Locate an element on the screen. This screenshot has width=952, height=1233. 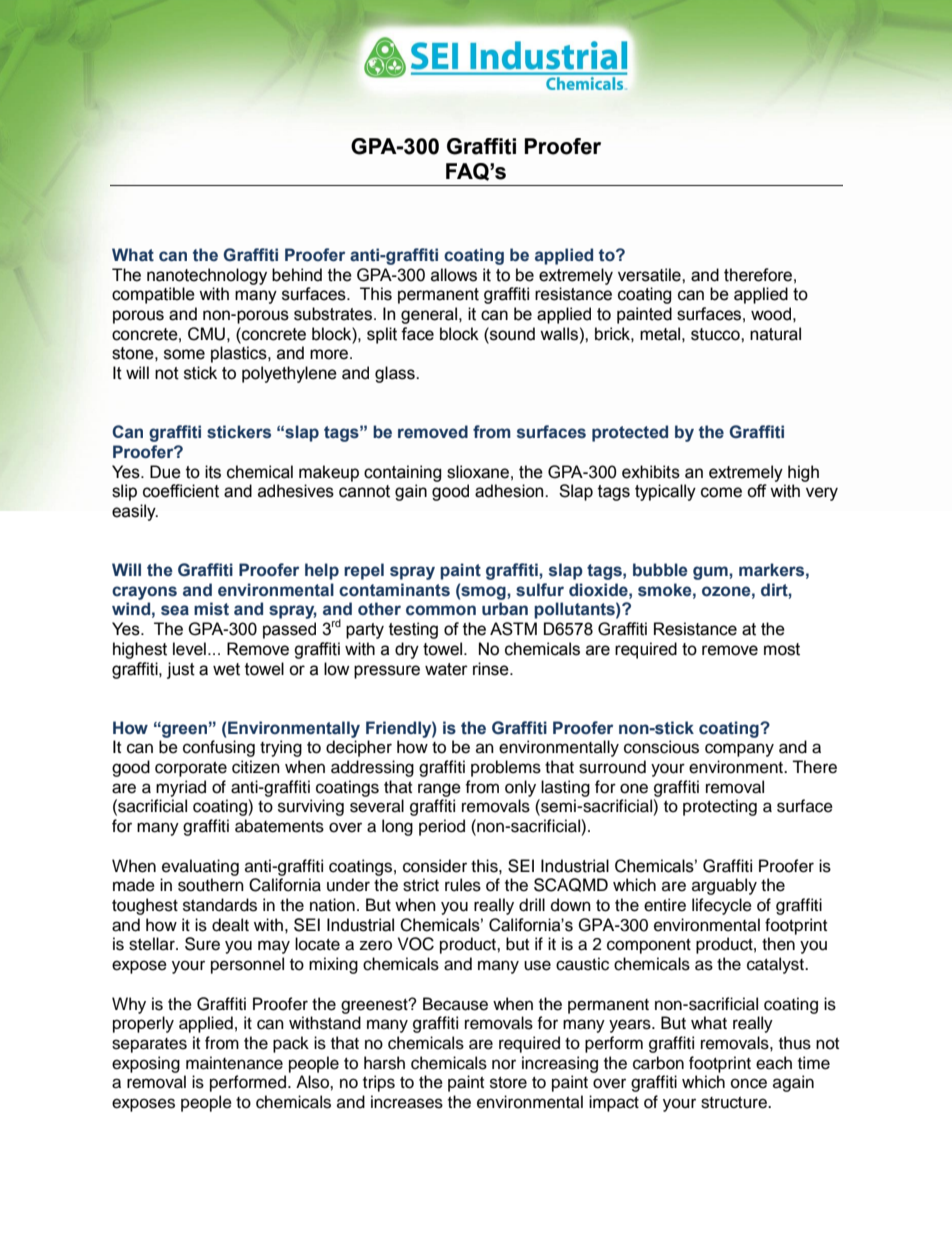
allows is located at coordinates (454, 275).
